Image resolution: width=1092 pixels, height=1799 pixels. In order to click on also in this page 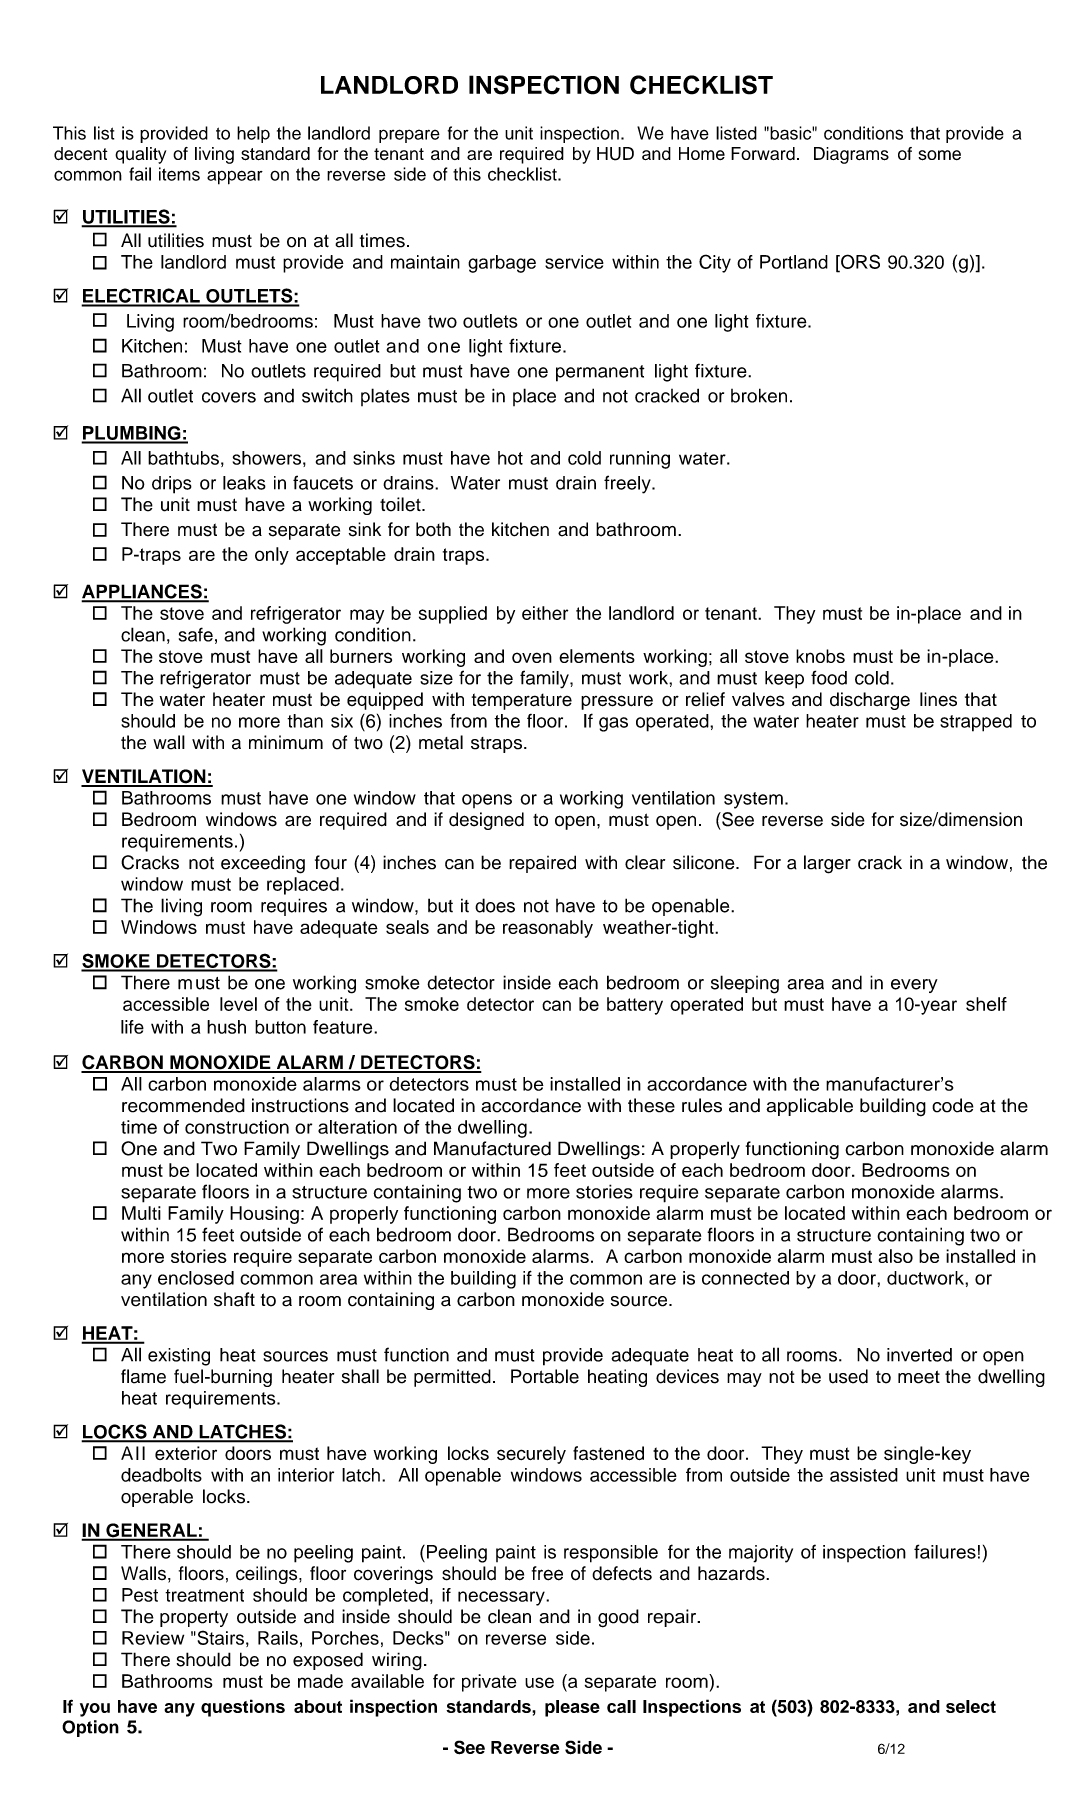, I will do `click(895, 1256)`.
